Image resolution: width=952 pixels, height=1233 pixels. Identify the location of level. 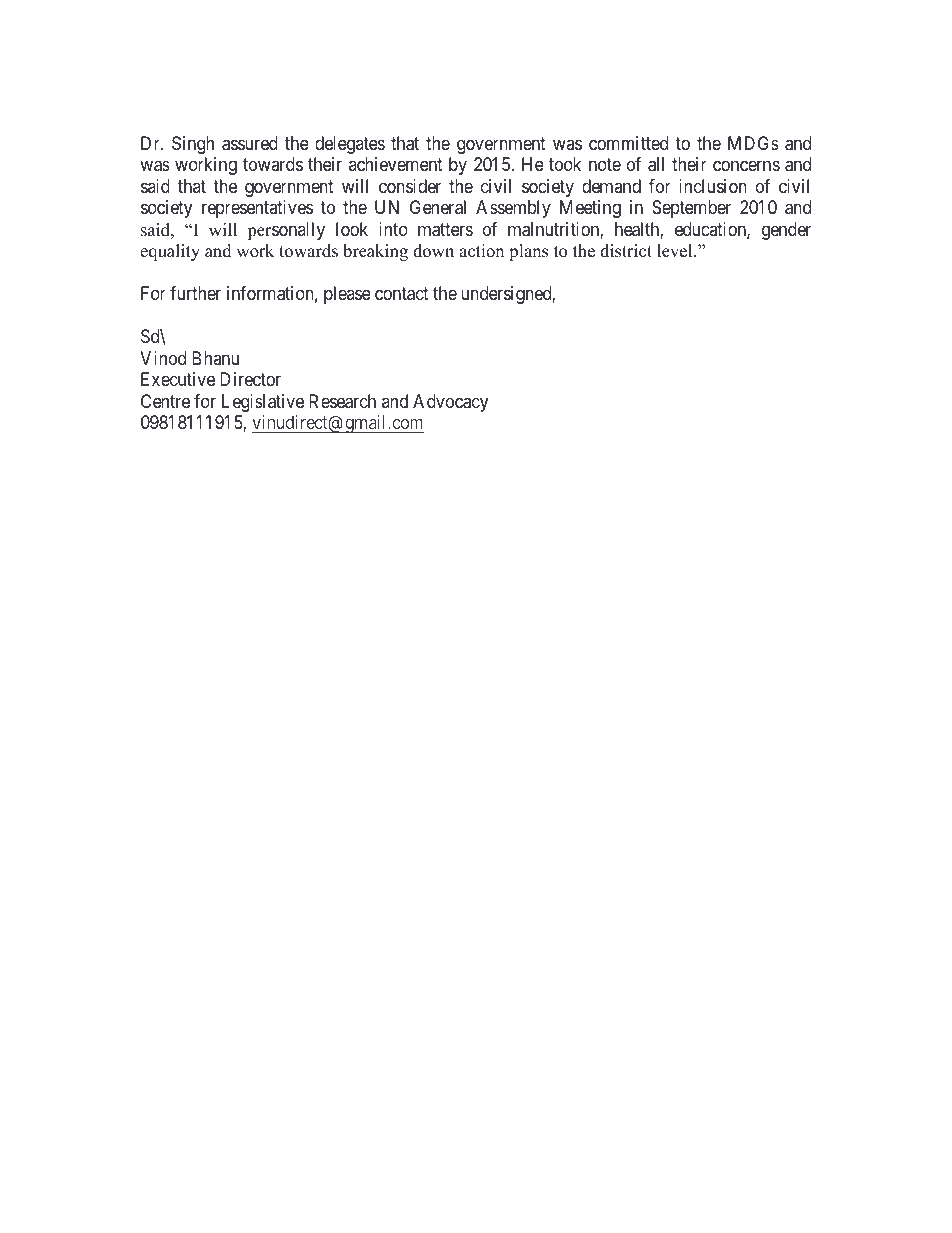
(676, 251).
